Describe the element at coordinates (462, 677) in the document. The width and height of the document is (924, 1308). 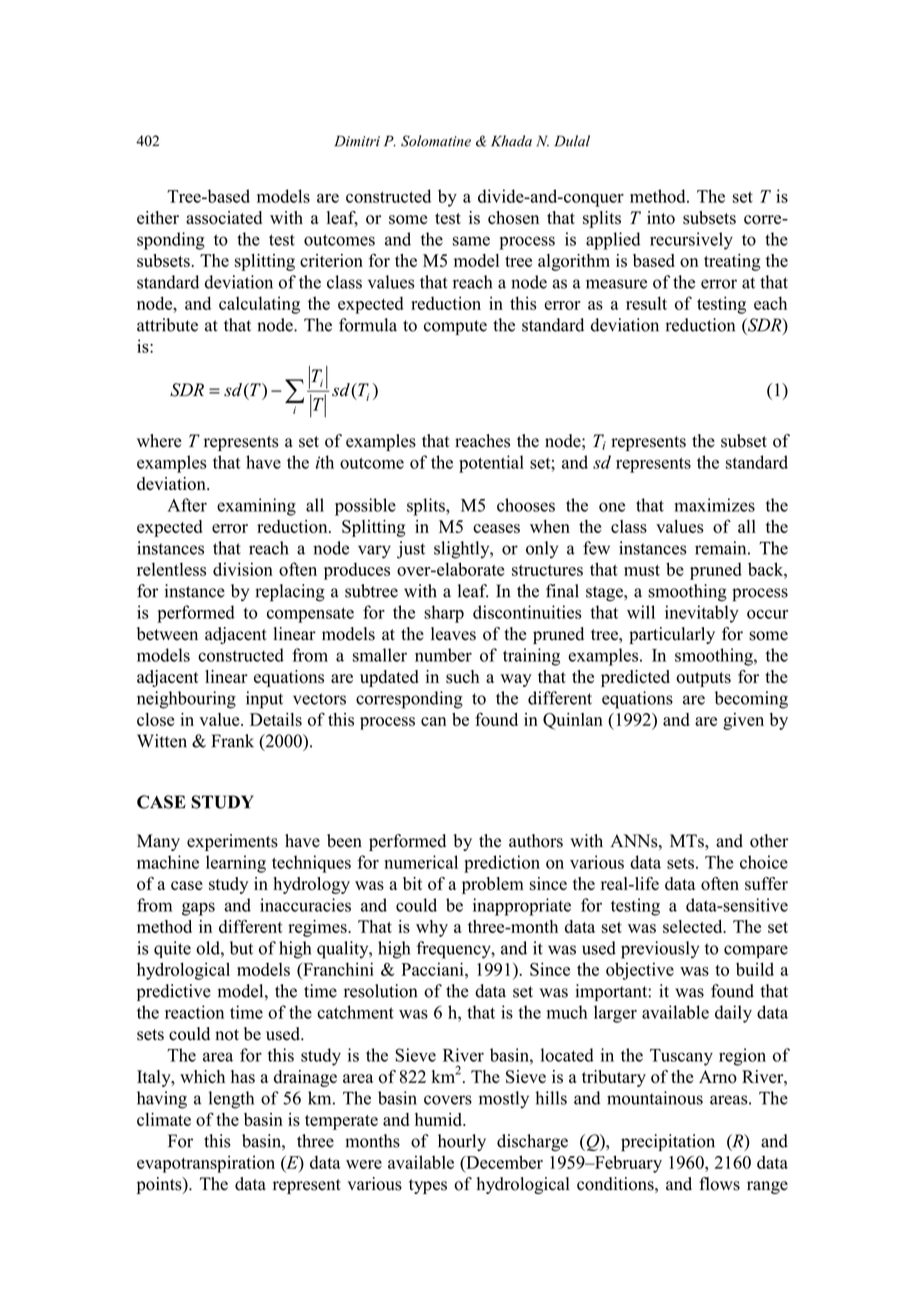
I see `such` at that location.
